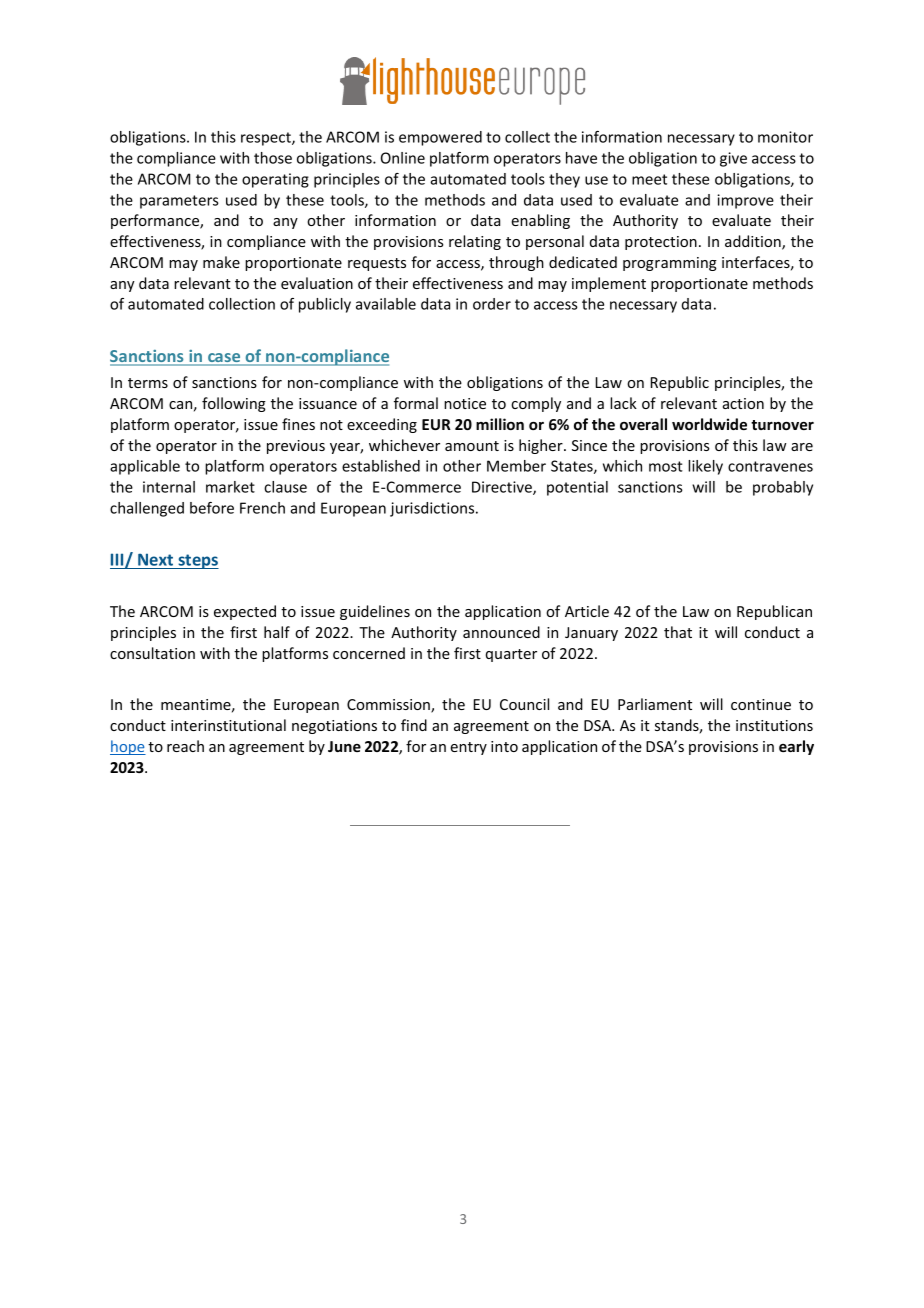  Describe the element at coordinates (733, 159) in the document. I see `give` at that location.
